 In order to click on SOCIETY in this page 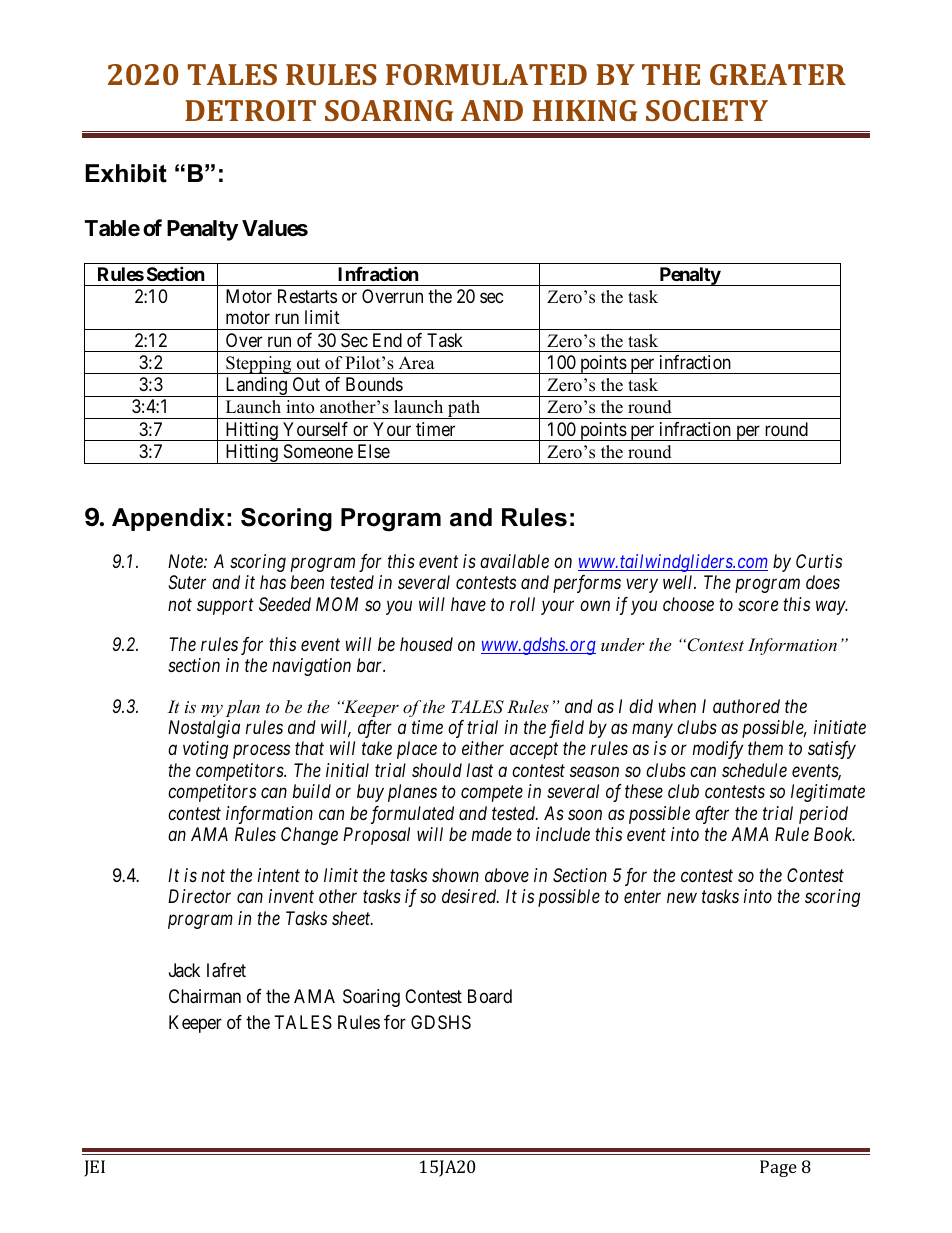, I will do `click(707, 110)`.
